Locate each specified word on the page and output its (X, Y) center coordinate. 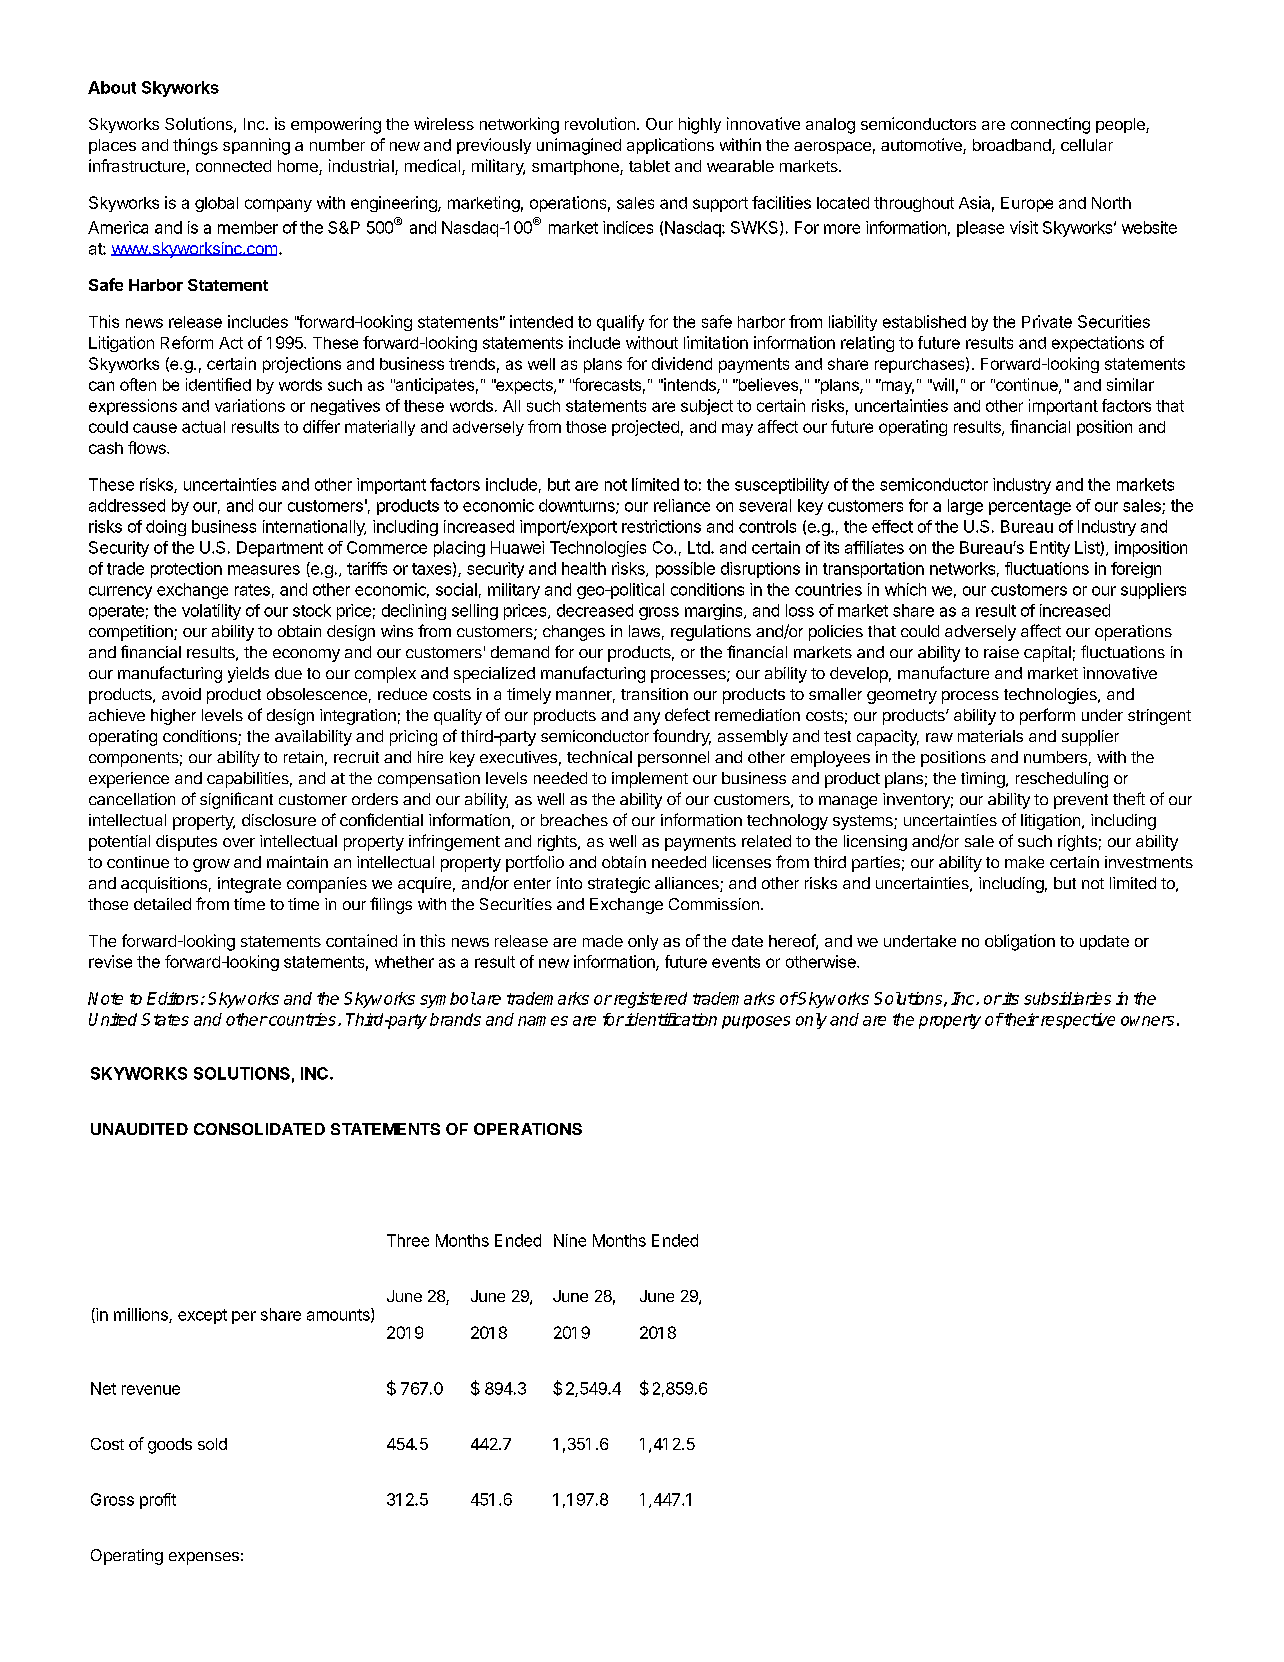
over (239, 842)
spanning (256, 146)
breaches (574, 820)
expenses (204, 1558)
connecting (1050, 125)
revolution (600, 123)
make (1024, 862)
